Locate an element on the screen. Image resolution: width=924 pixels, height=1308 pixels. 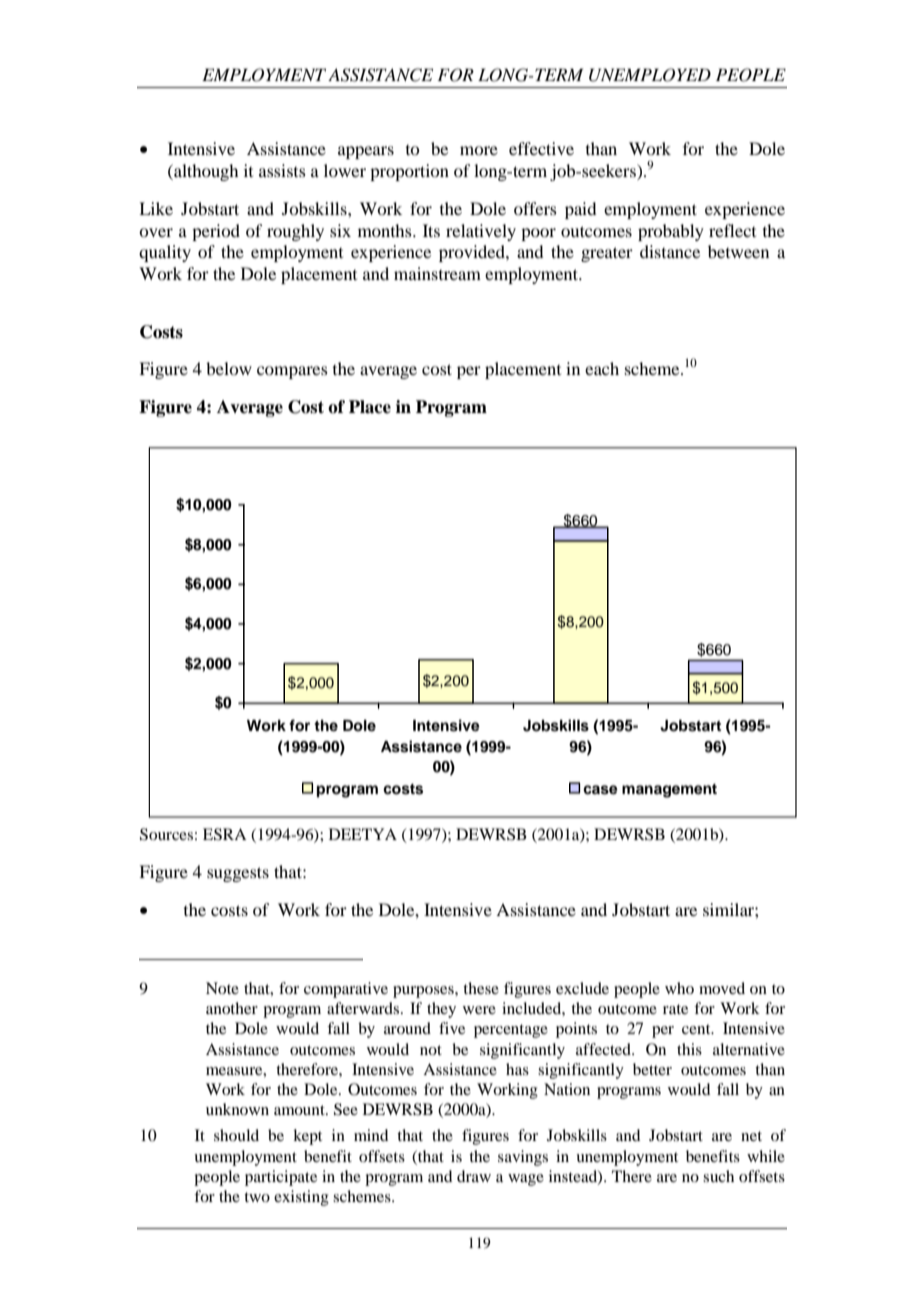
ESRA is located at coordinates (225, 834).
